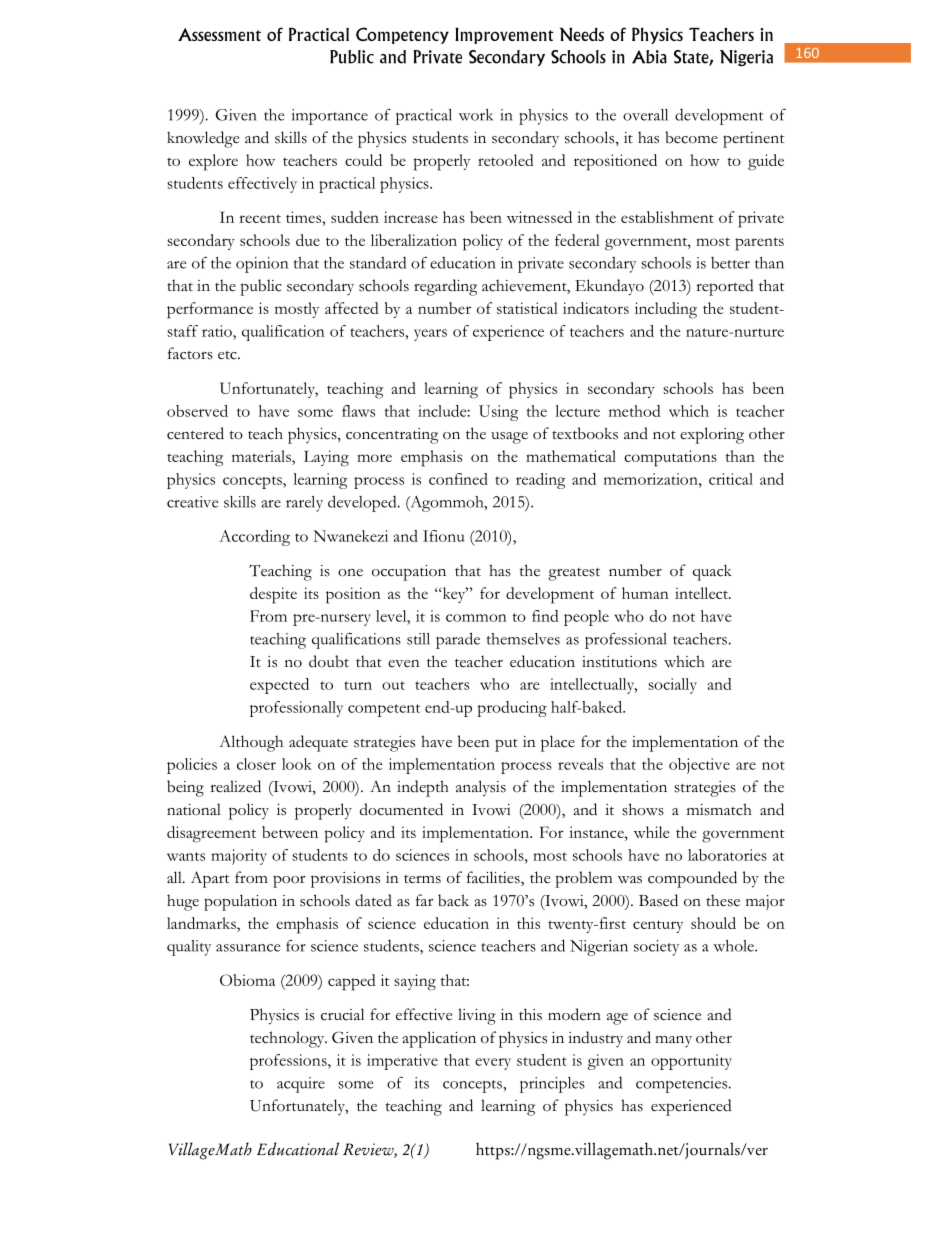 The image size is (952, 1233). What do you see at coordinates (649, 57) in the document?
I see `Abia` at bounding box center [649, 57].
